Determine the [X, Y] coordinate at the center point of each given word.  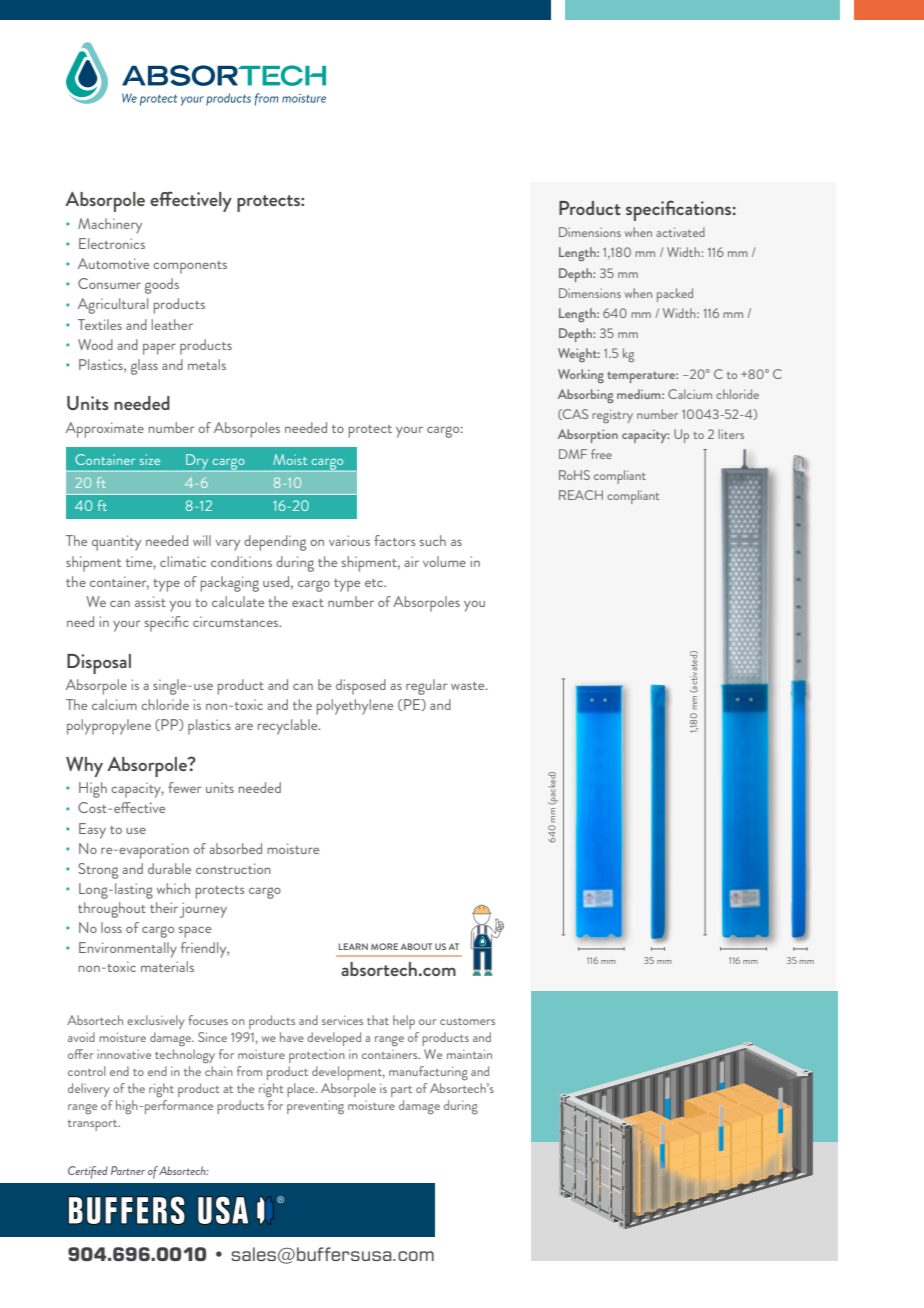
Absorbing [585, 396]
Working [581, 376]
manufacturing [428, 1073]
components [190, 267]
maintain [469, 1054]
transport [94, 1125]
